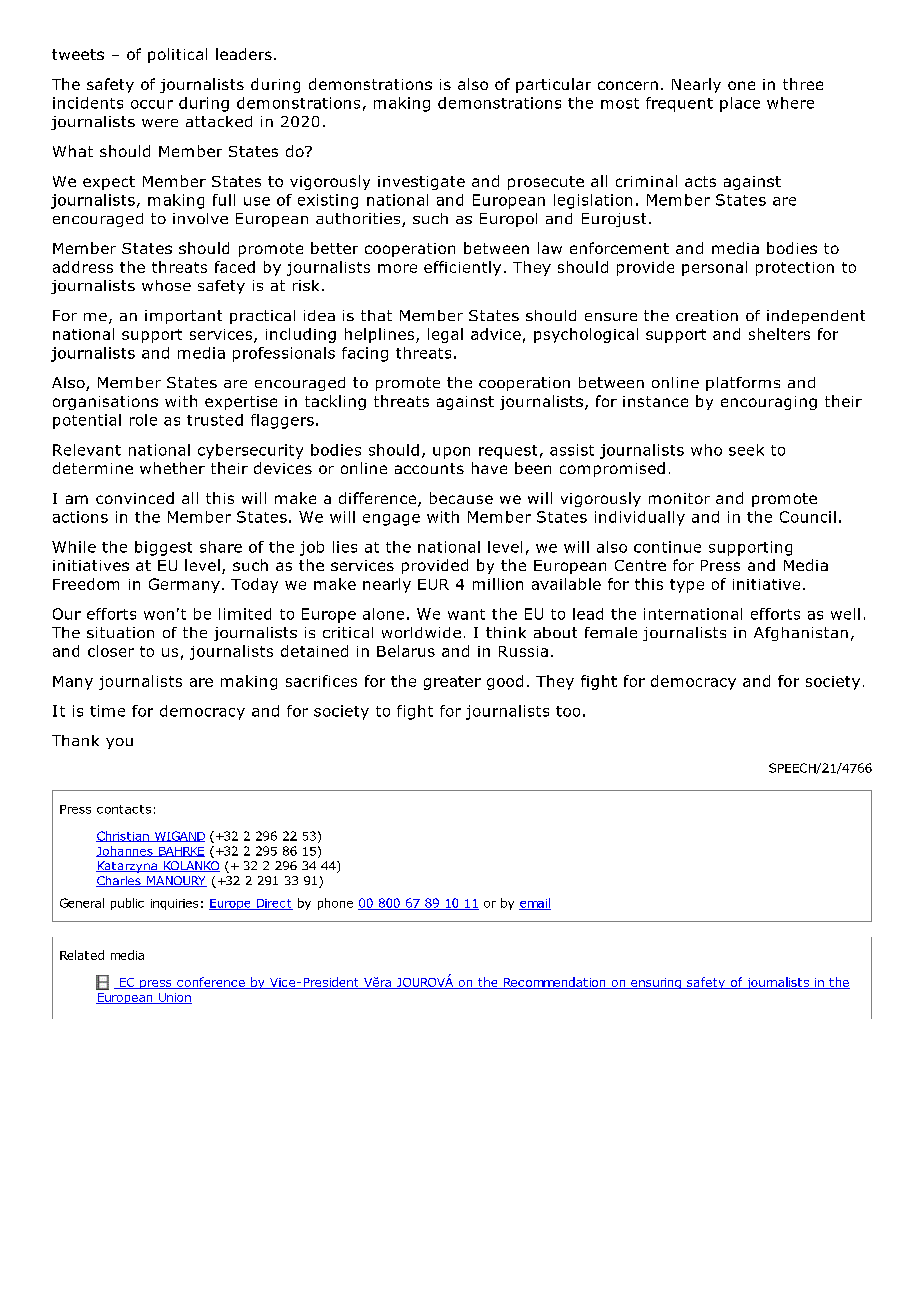  I want to click on important, so click(183, 317).
